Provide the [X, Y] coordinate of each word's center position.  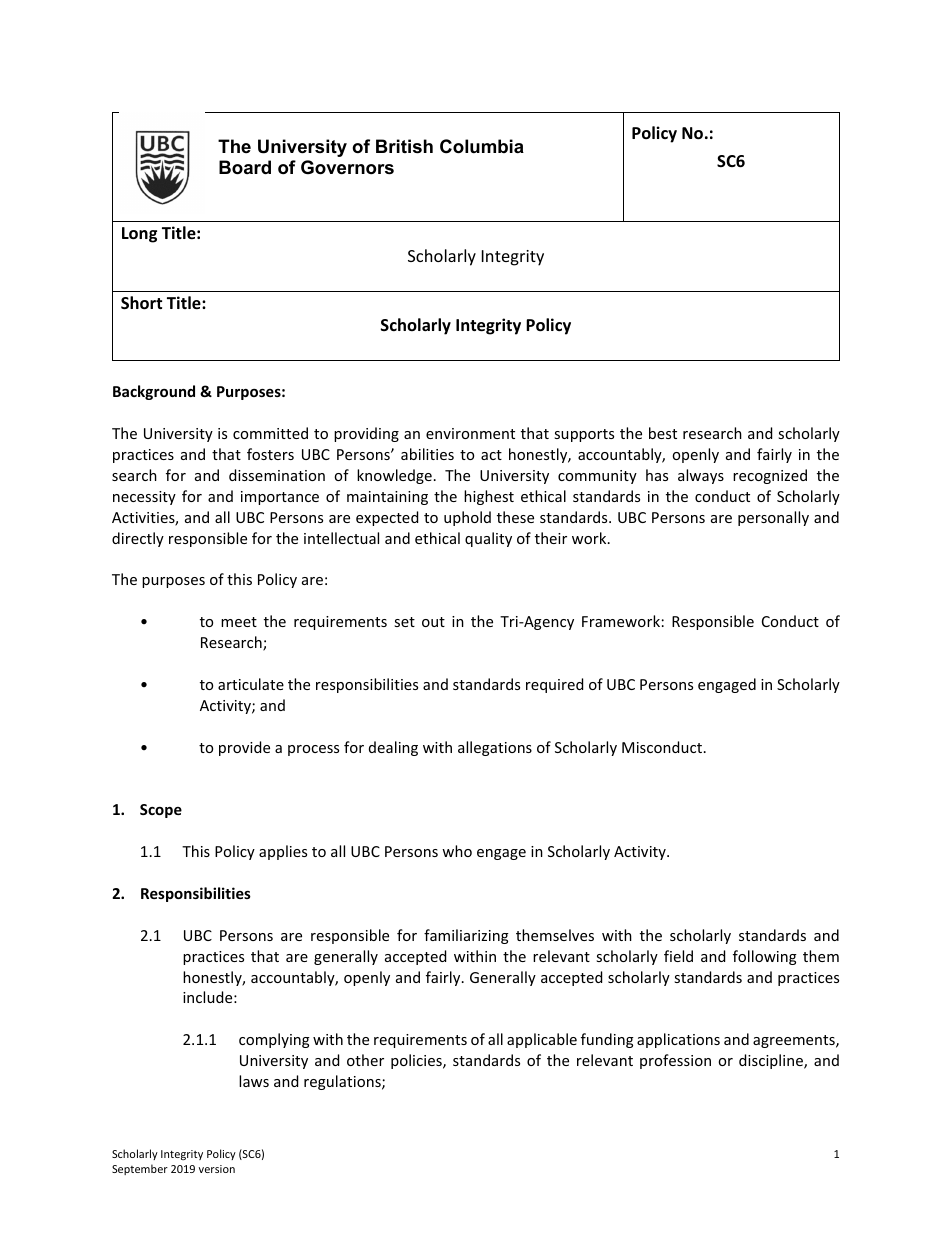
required [554, 685]
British [404, 146]
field [678, 956]
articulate [251, 684]
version [217, 1169]
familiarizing [466, 936]
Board [245, 167]
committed [270, 433]
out [433, 622]
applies [283, 852]
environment [470, 433]
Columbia [482, 146]
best [663, 433]
